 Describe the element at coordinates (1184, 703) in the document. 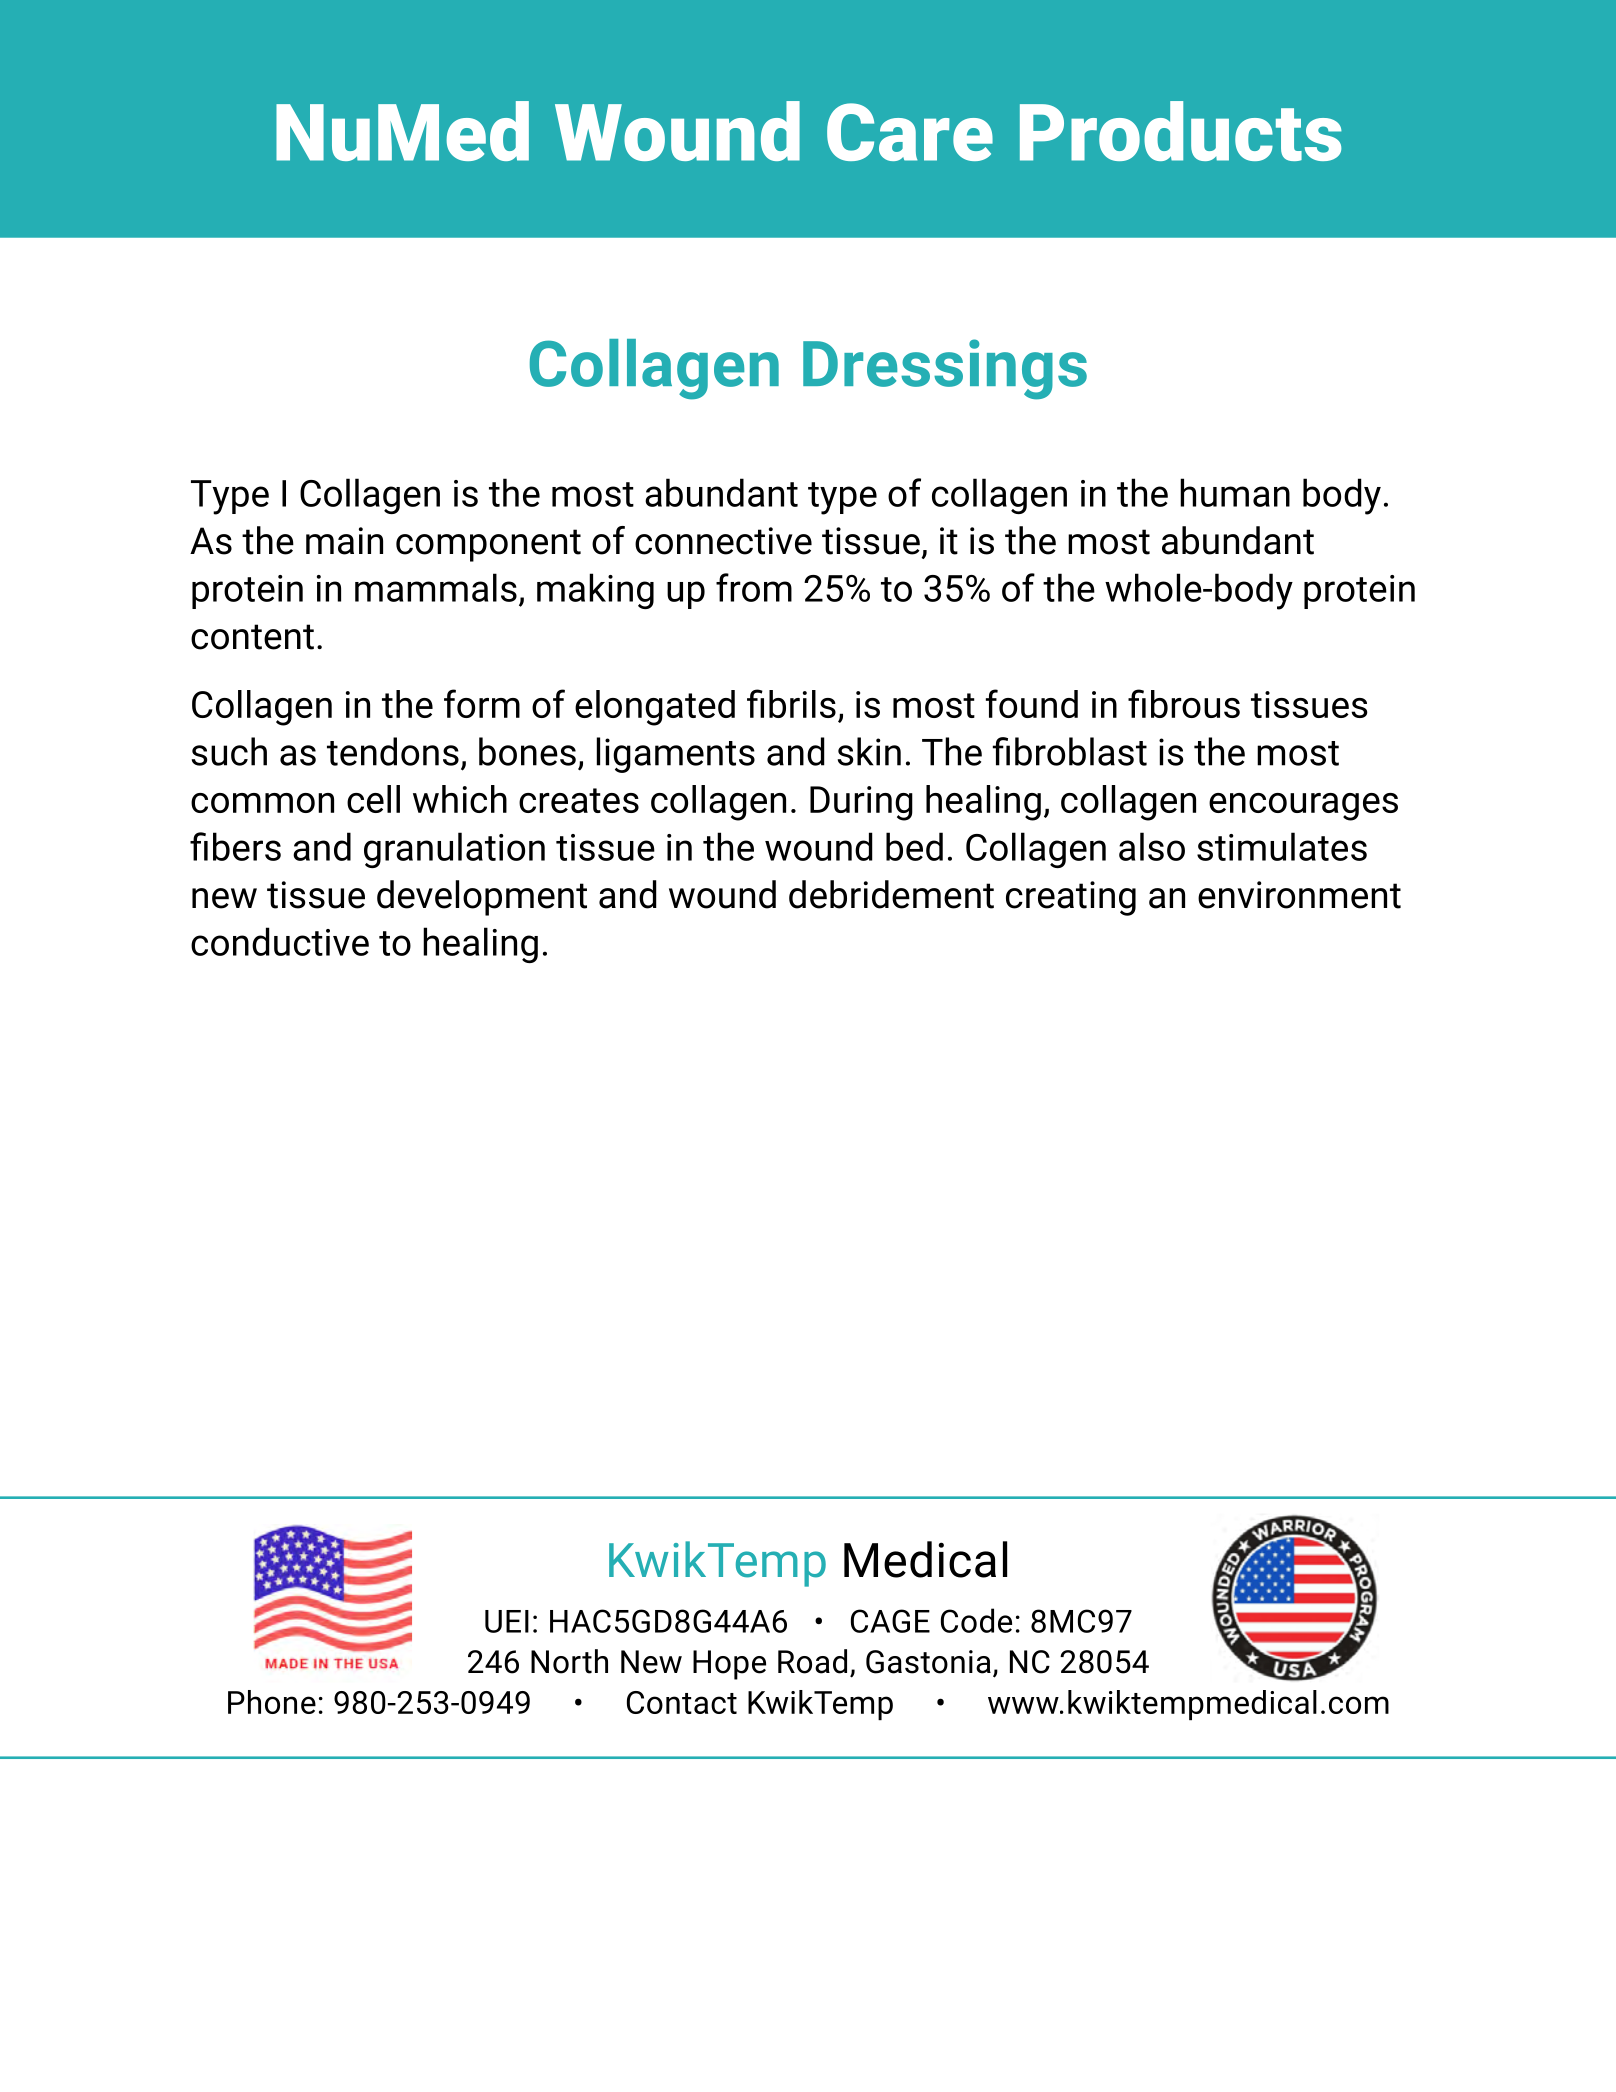

I see `fibrous` at that location.
